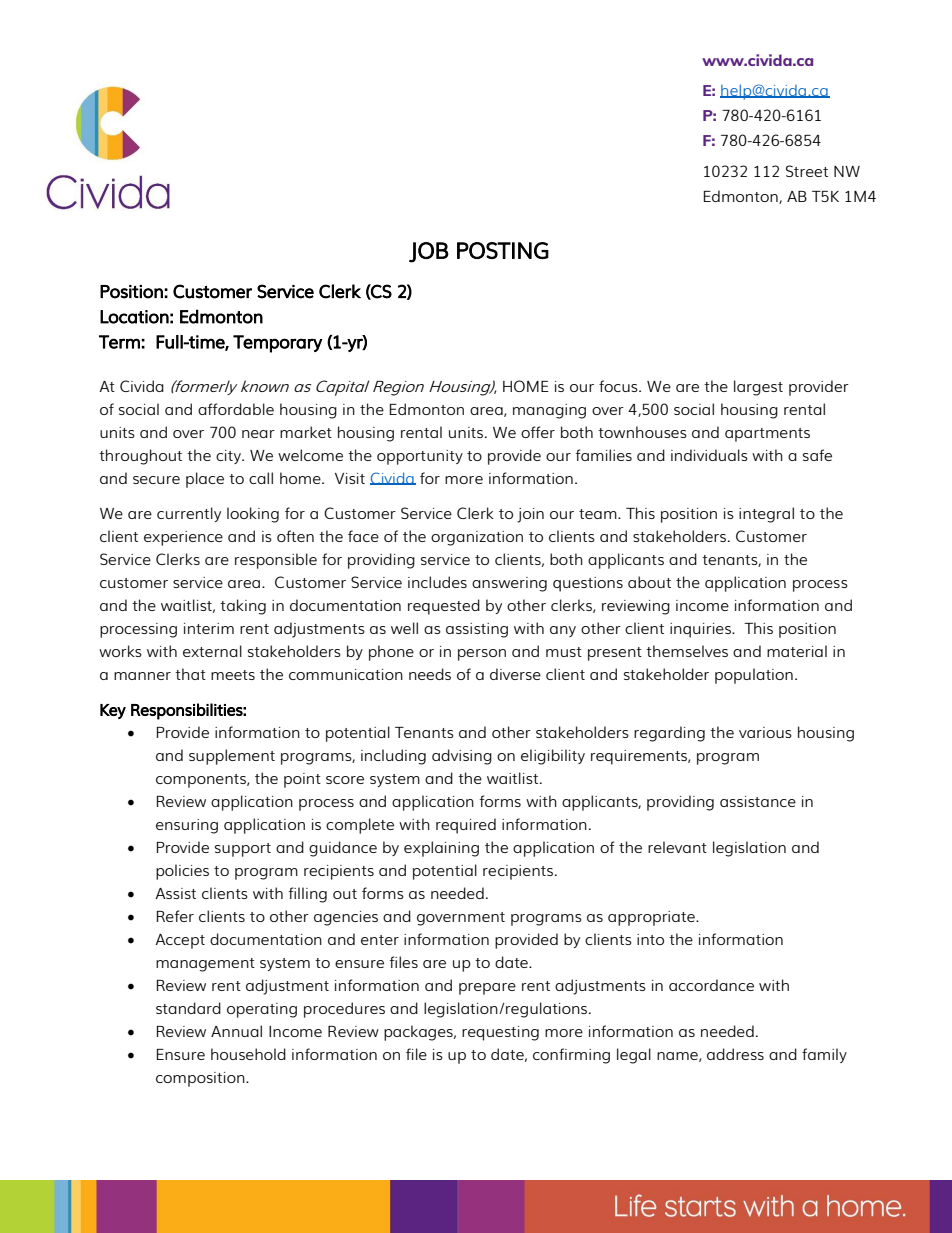 This screenshot has height=1233, width=952. Describe the element at coordinates (188, 1008) in the screenshot. I see `standard` at that location.
